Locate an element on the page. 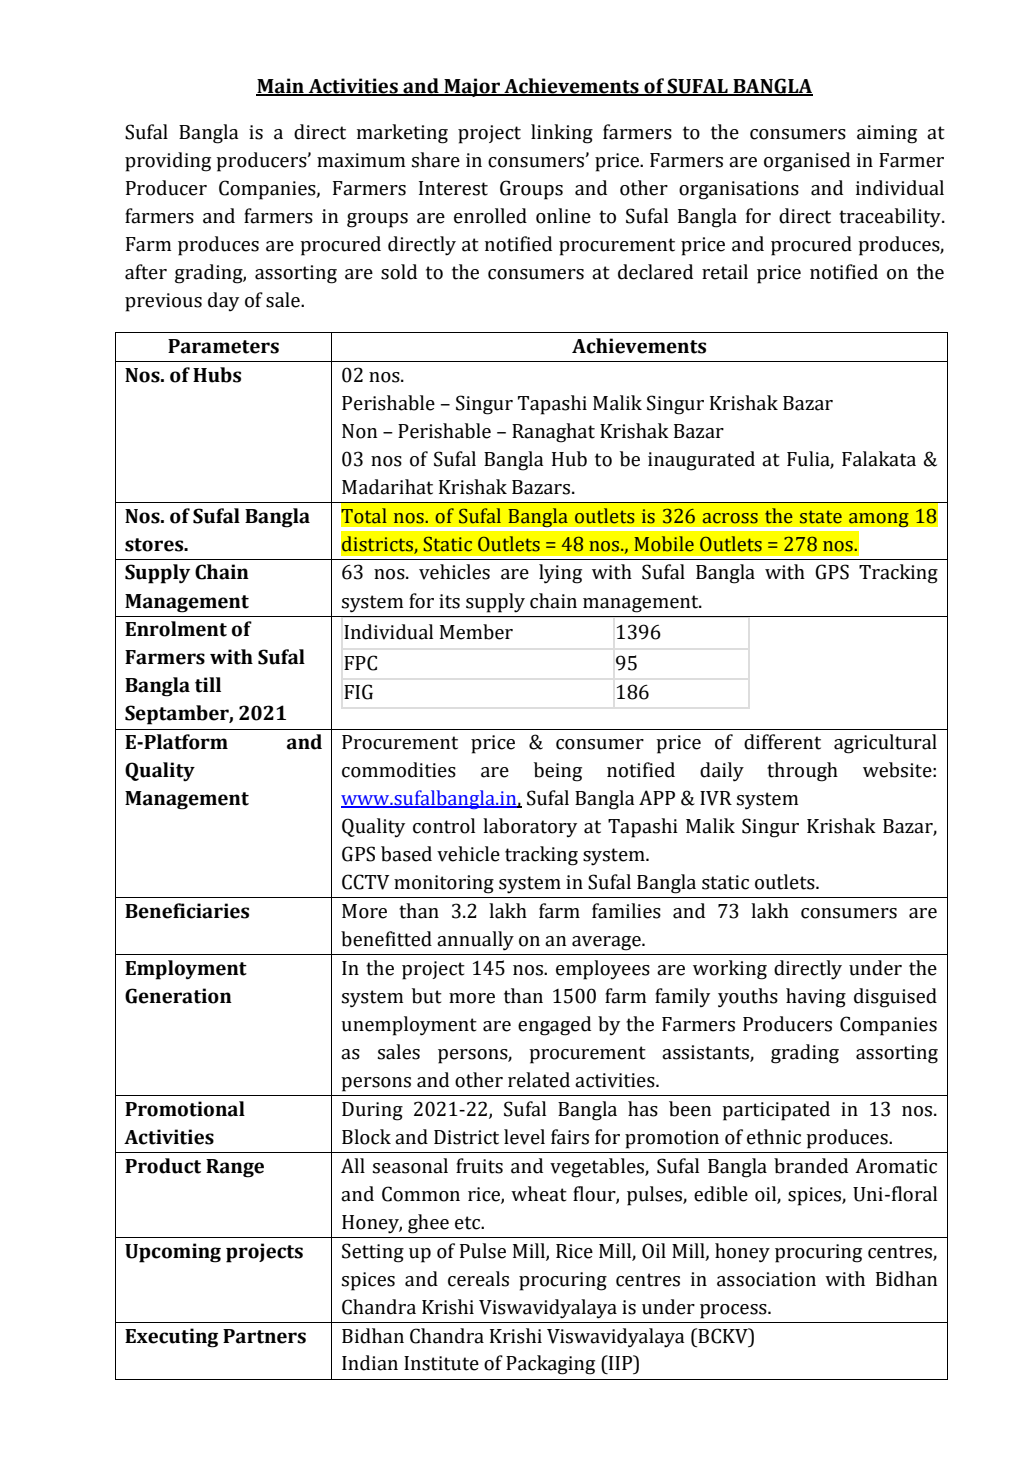 The width and height of the image is (1031, 1457). organised is located at coordinates (807, 162).
